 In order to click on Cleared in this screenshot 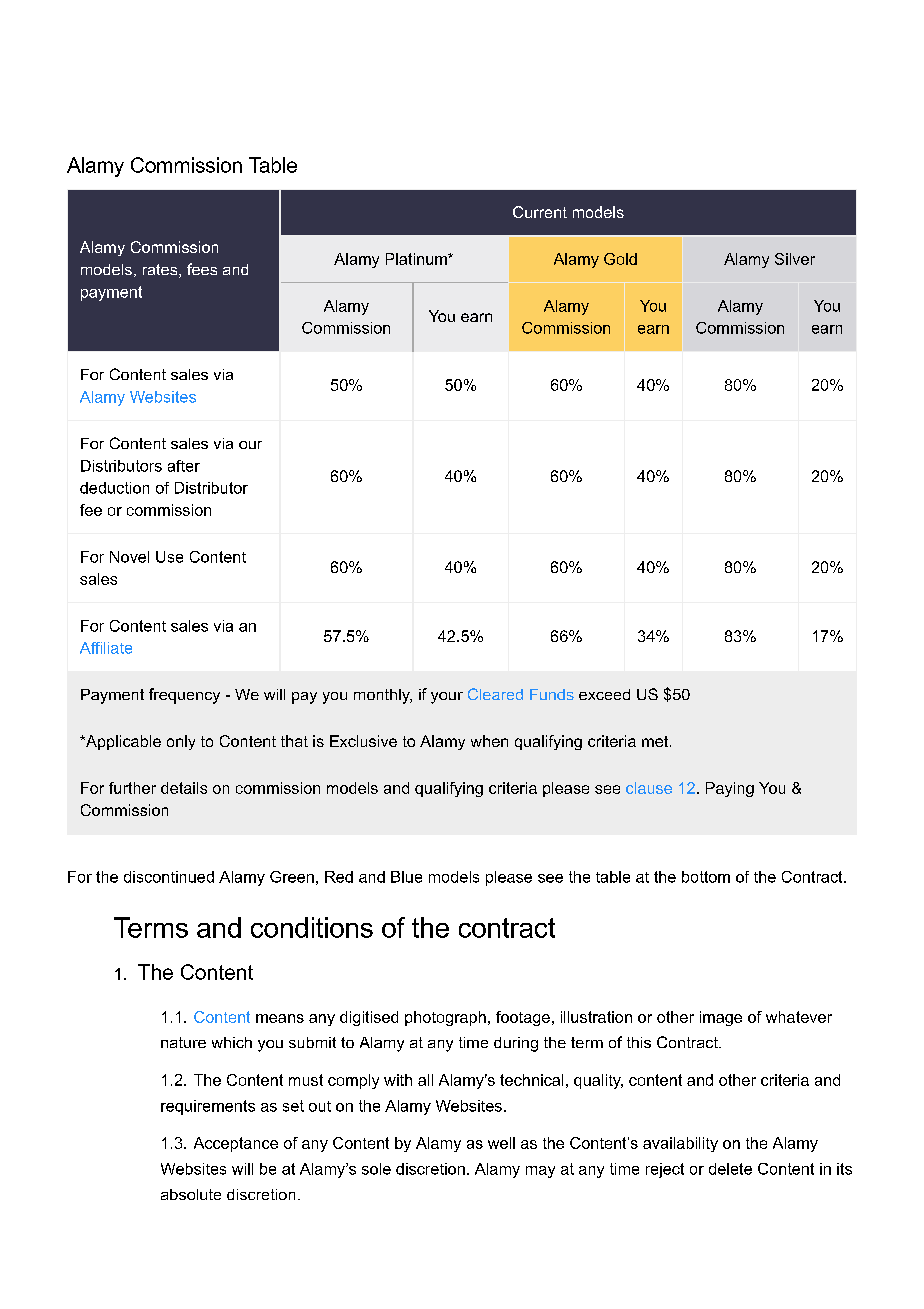, I will do `click(495, 694)`.
